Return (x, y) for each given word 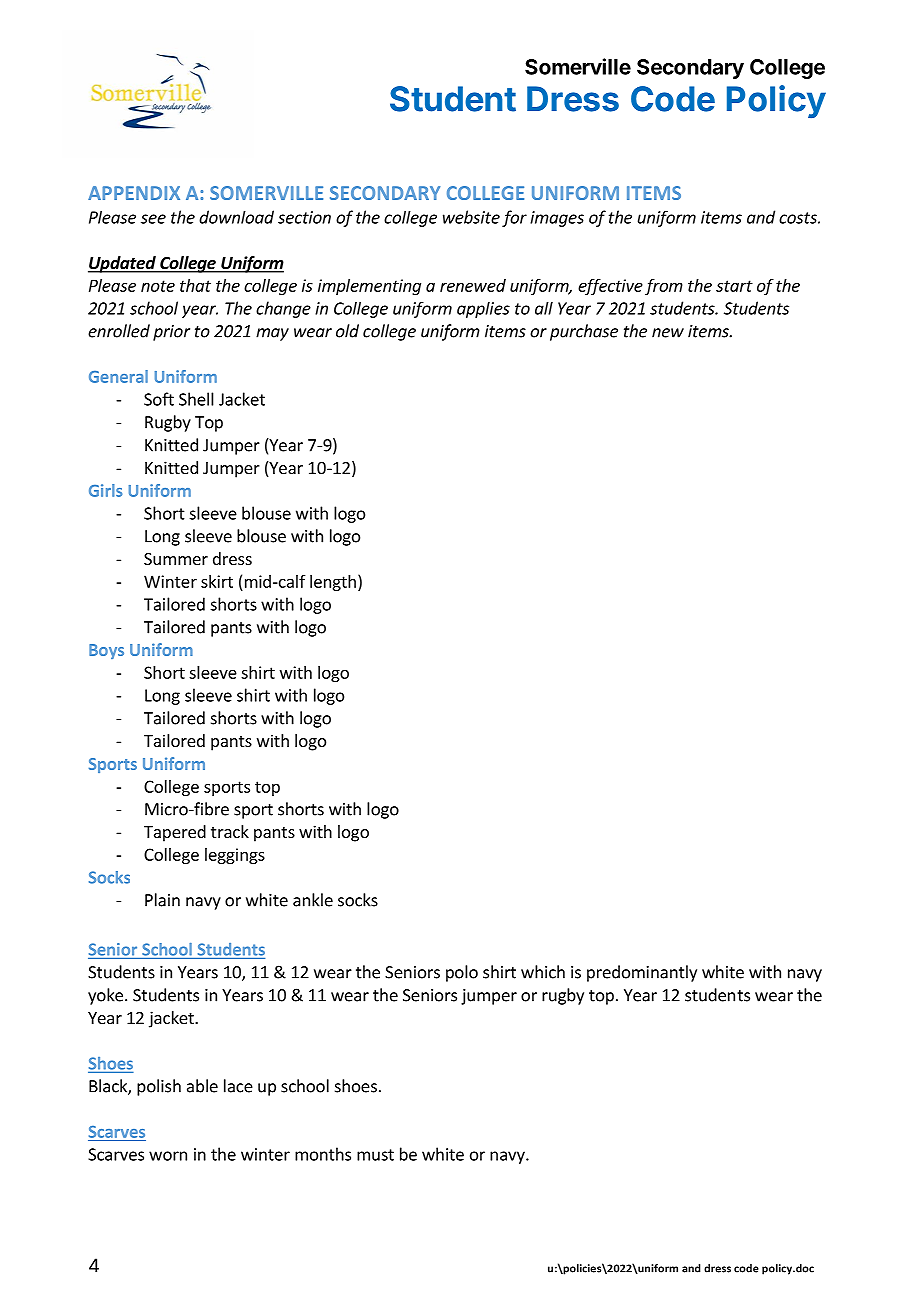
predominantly (642, 973)
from (664, 287)
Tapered (175, 833)
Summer (176, 559)
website (471, 217)
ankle (313, 900)
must (375, 1155)
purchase (584, 332)
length (333, 583)
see (153, 219)
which (543, 972)
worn (168, 1156)
